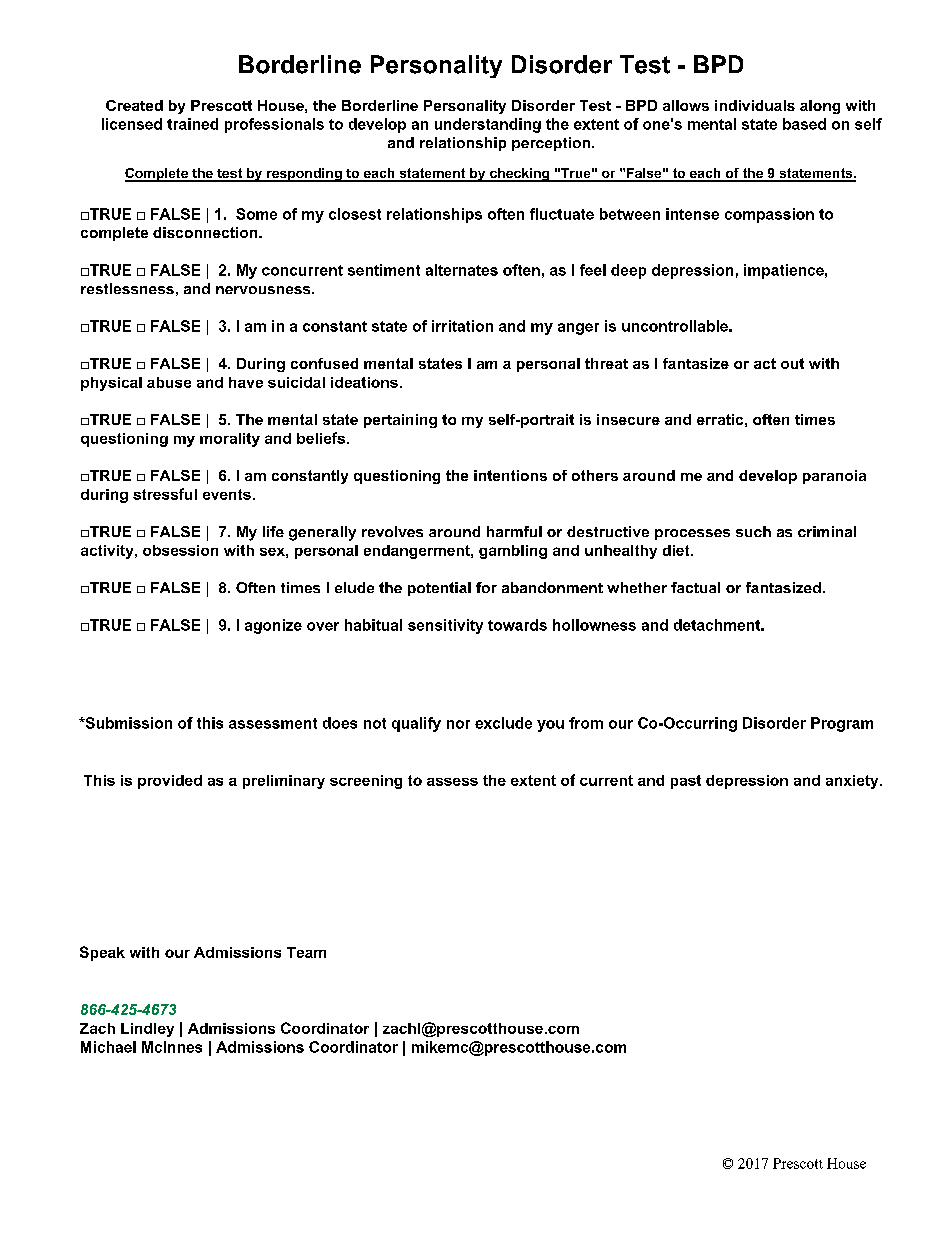  I want to click on obsession, so click(180, 550).
